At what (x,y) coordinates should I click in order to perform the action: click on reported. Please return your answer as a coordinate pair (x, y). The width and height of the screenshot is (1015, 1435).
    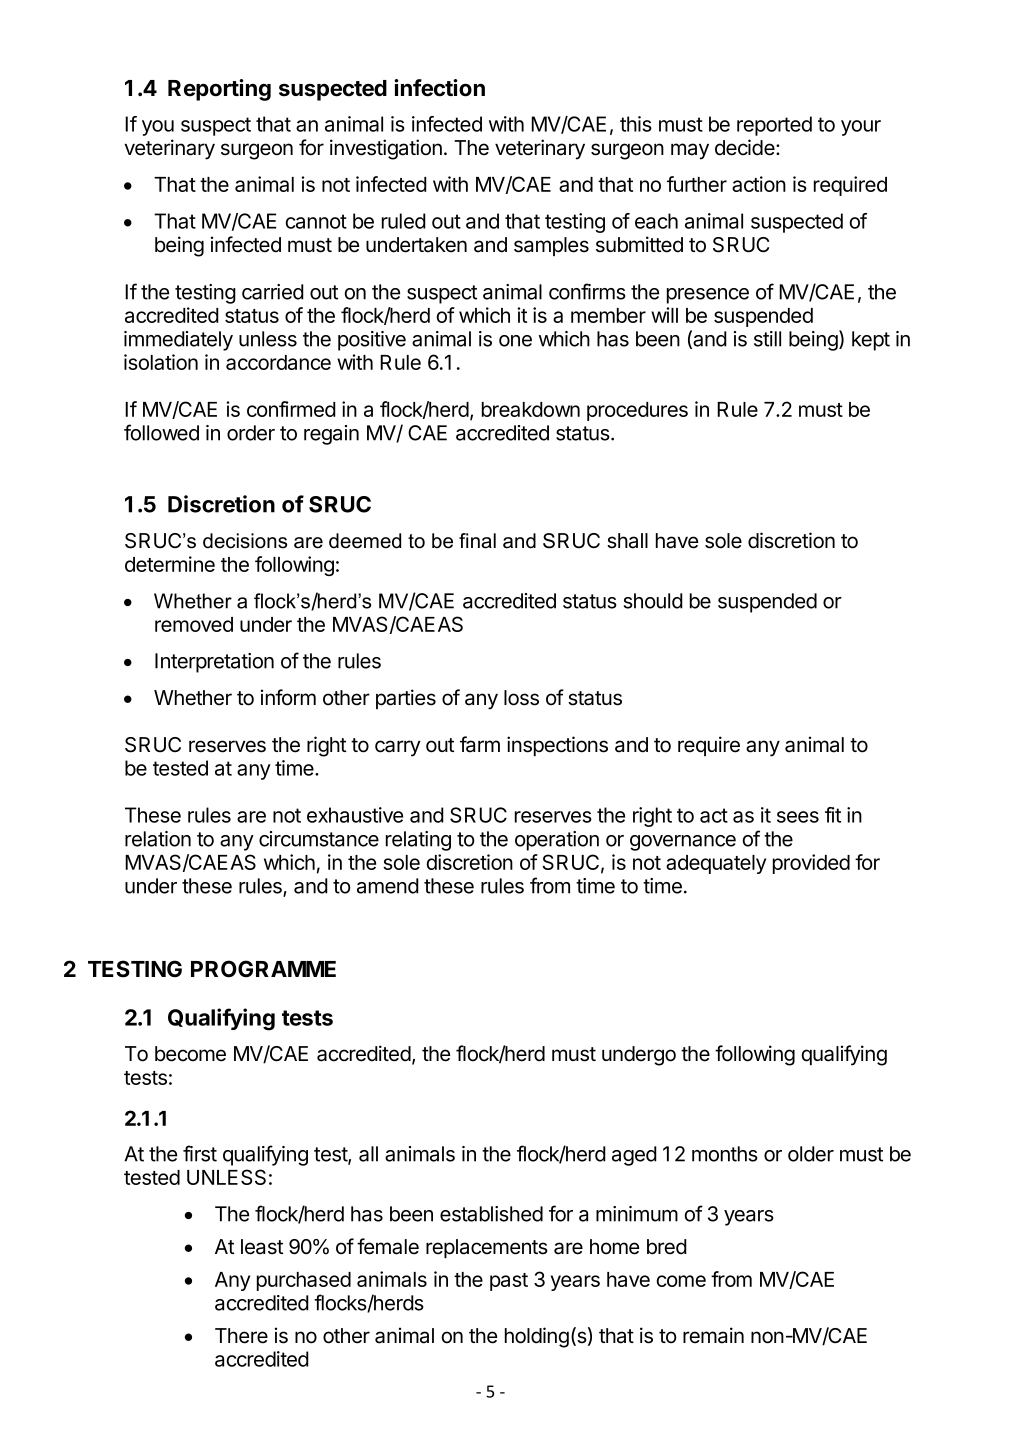
    Looking at the image, I should click on (774, 126).
